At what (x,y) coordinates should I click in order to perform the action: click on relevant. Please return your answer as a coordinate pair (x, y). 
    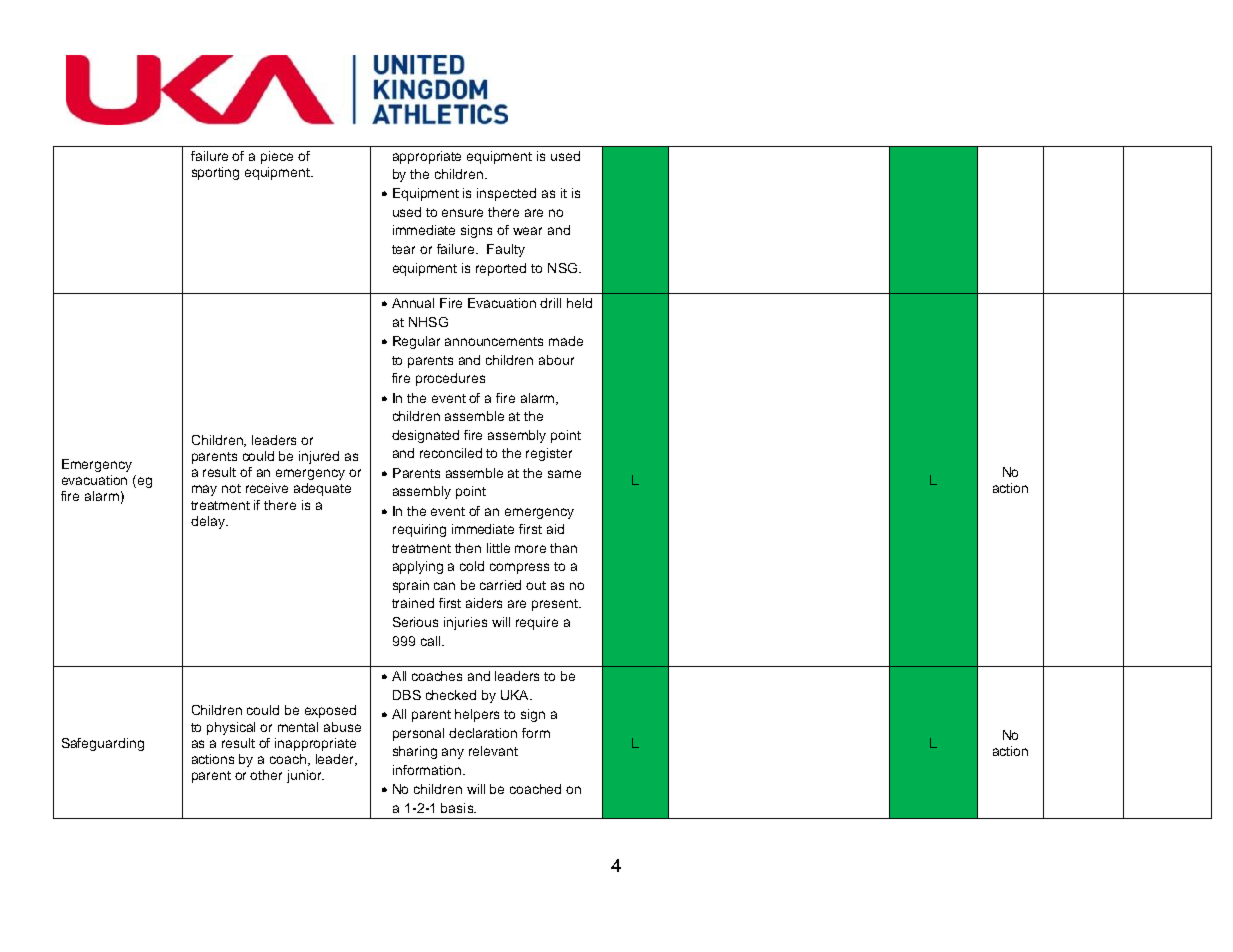
    Looking at the image, I should click on (493, 751).
